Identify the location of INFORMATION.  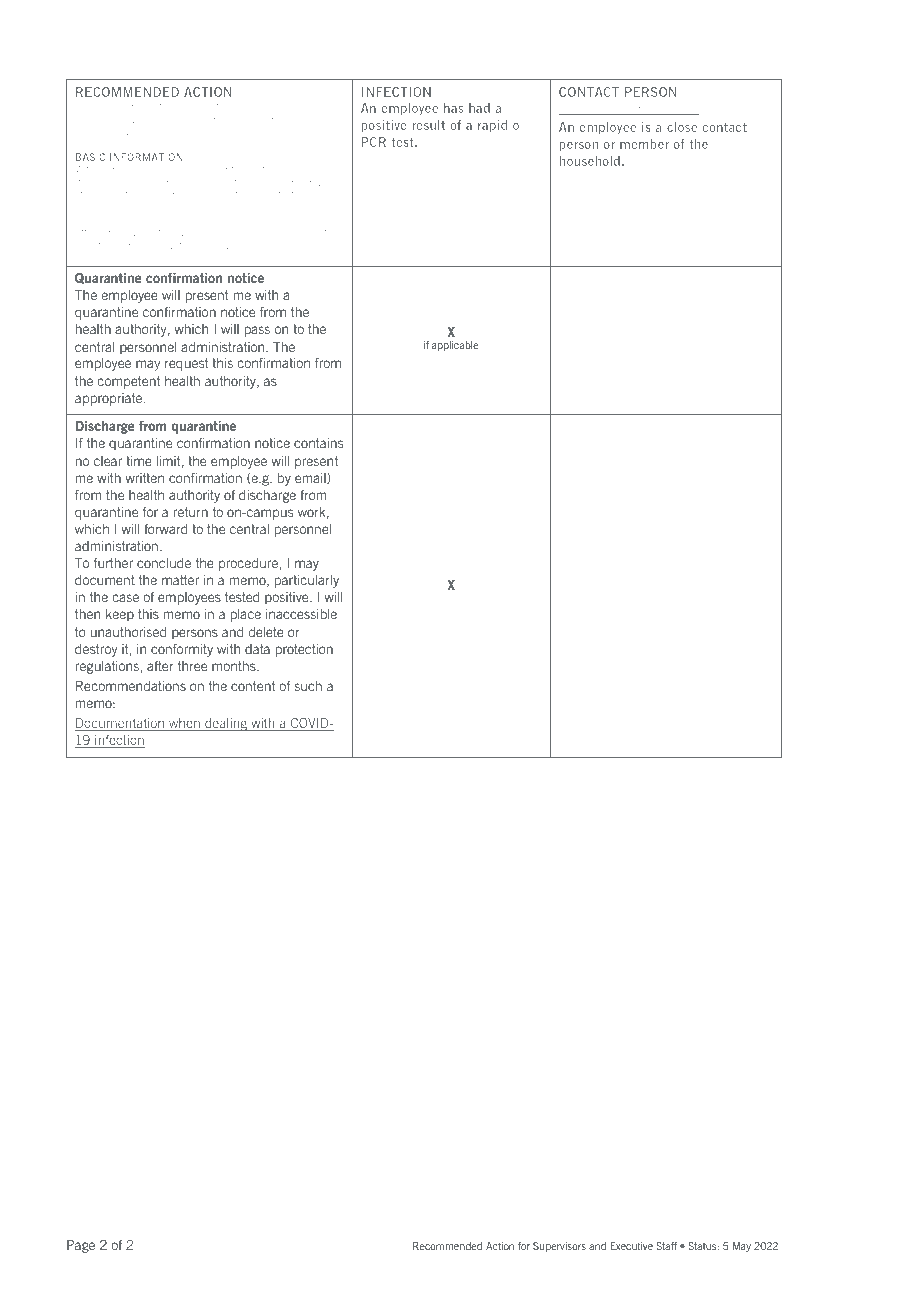
(146, 157).
